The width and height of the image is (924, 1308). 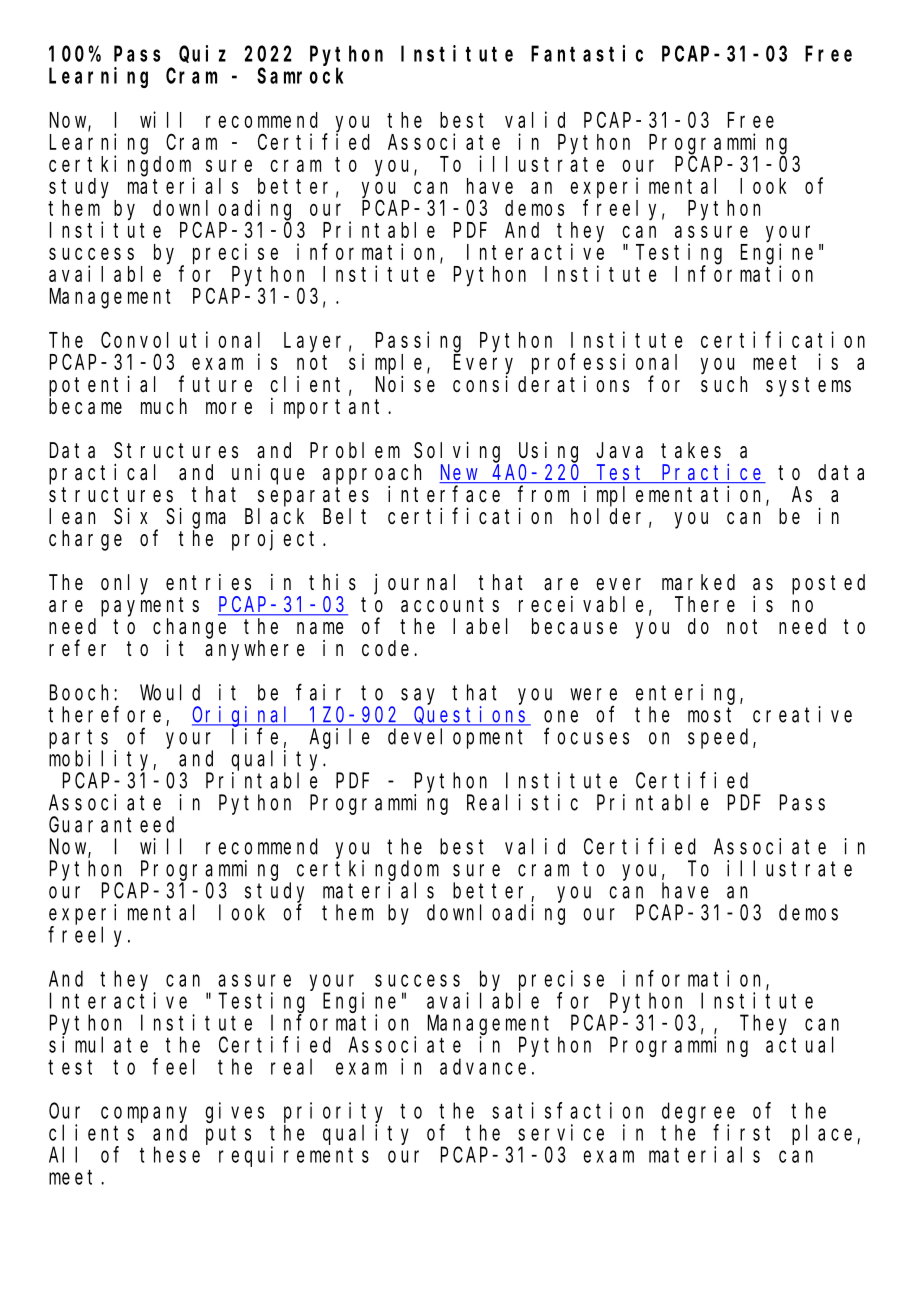 I want to click on degree, so click(x=698, y=1112).
